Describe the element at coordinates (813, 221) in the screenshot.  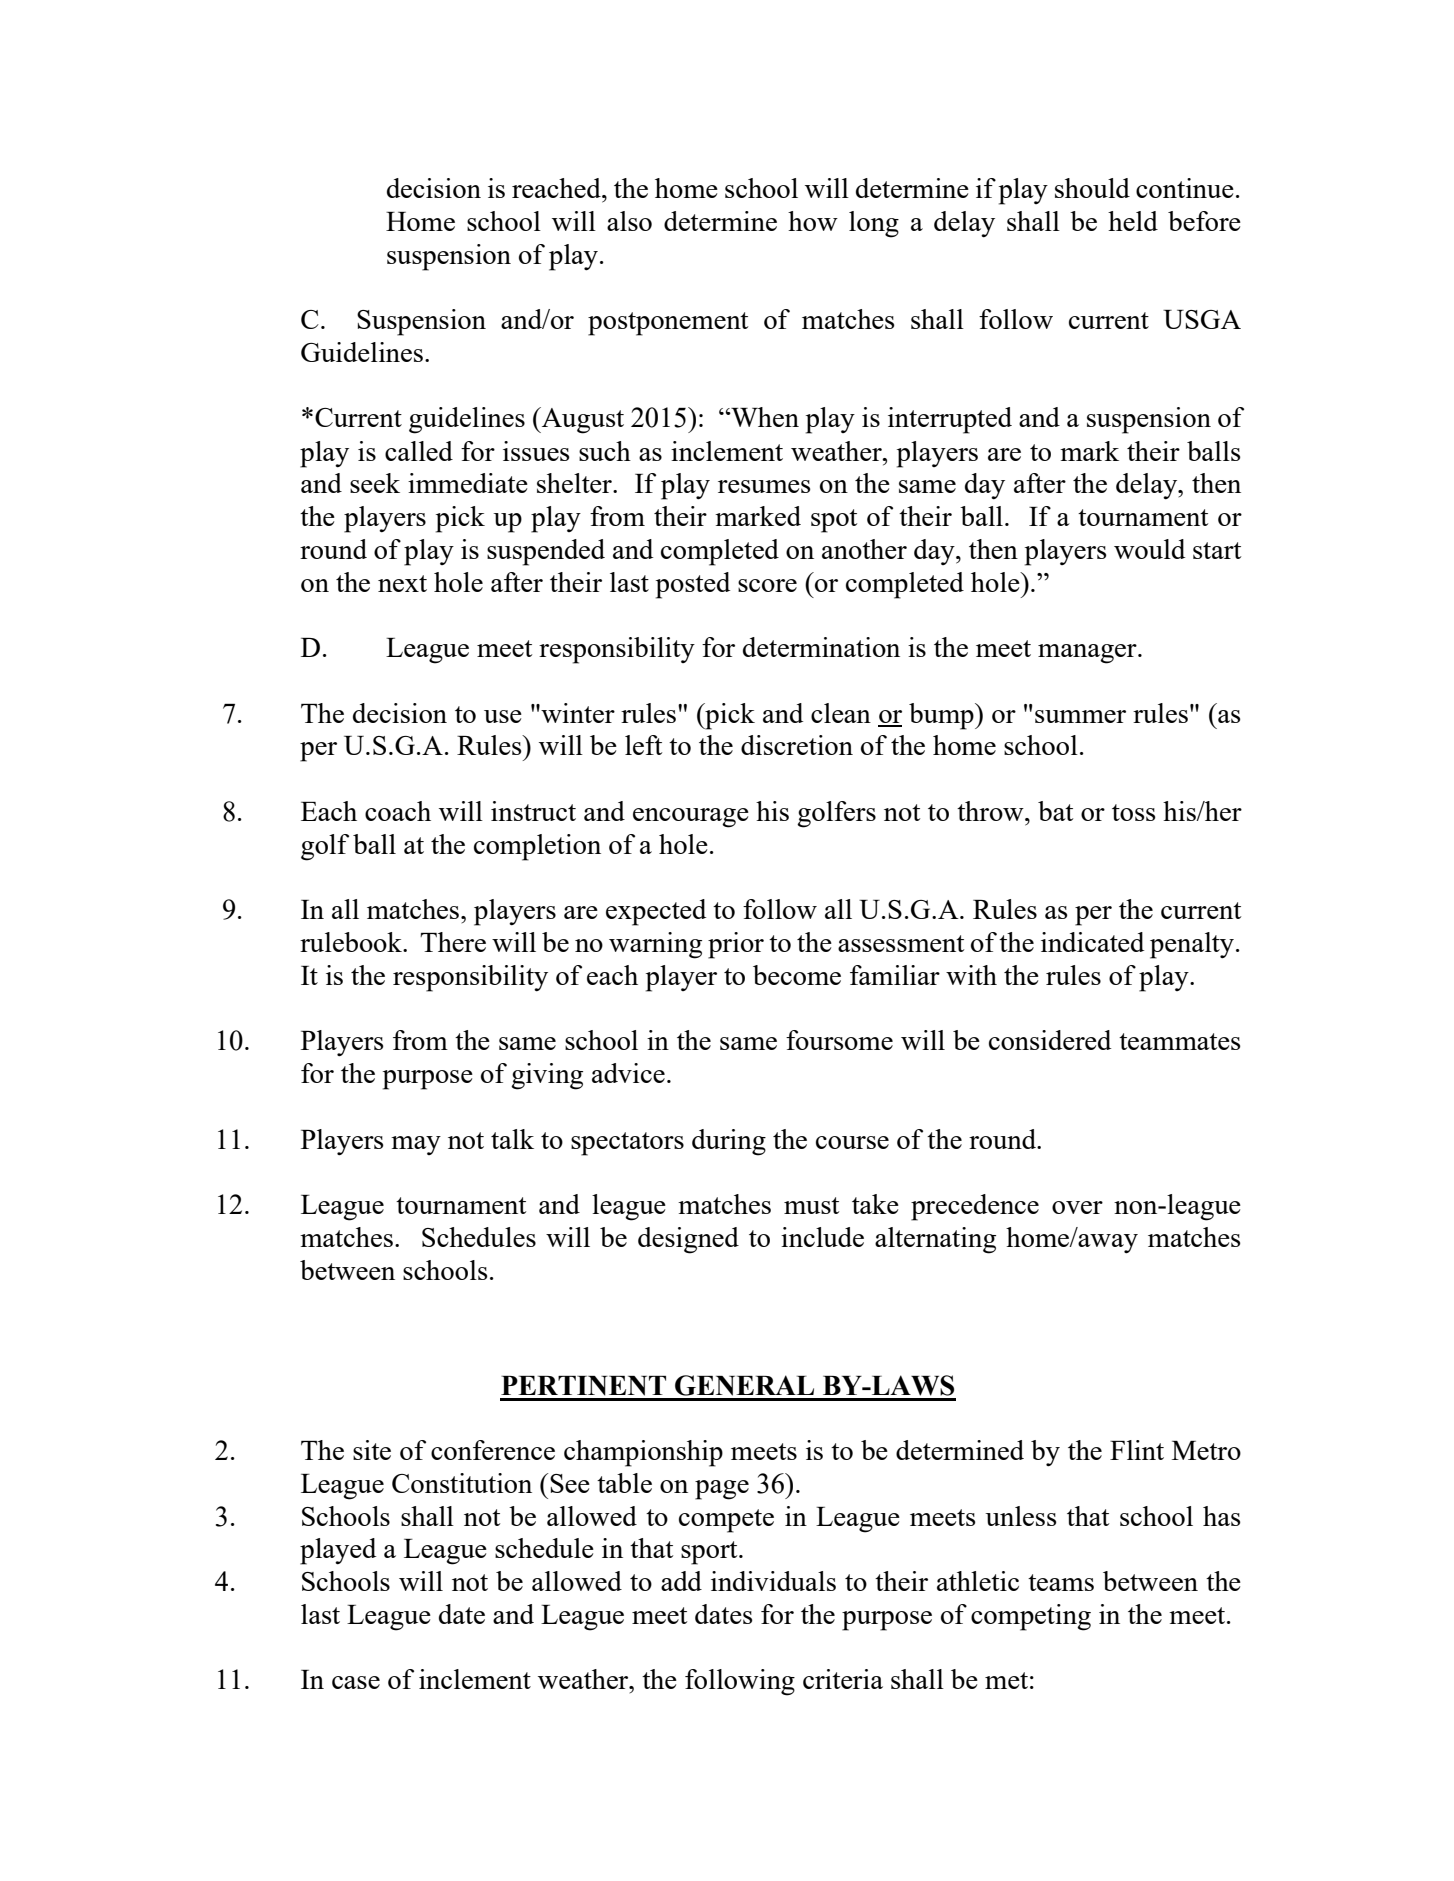
I see `how` at that location.
